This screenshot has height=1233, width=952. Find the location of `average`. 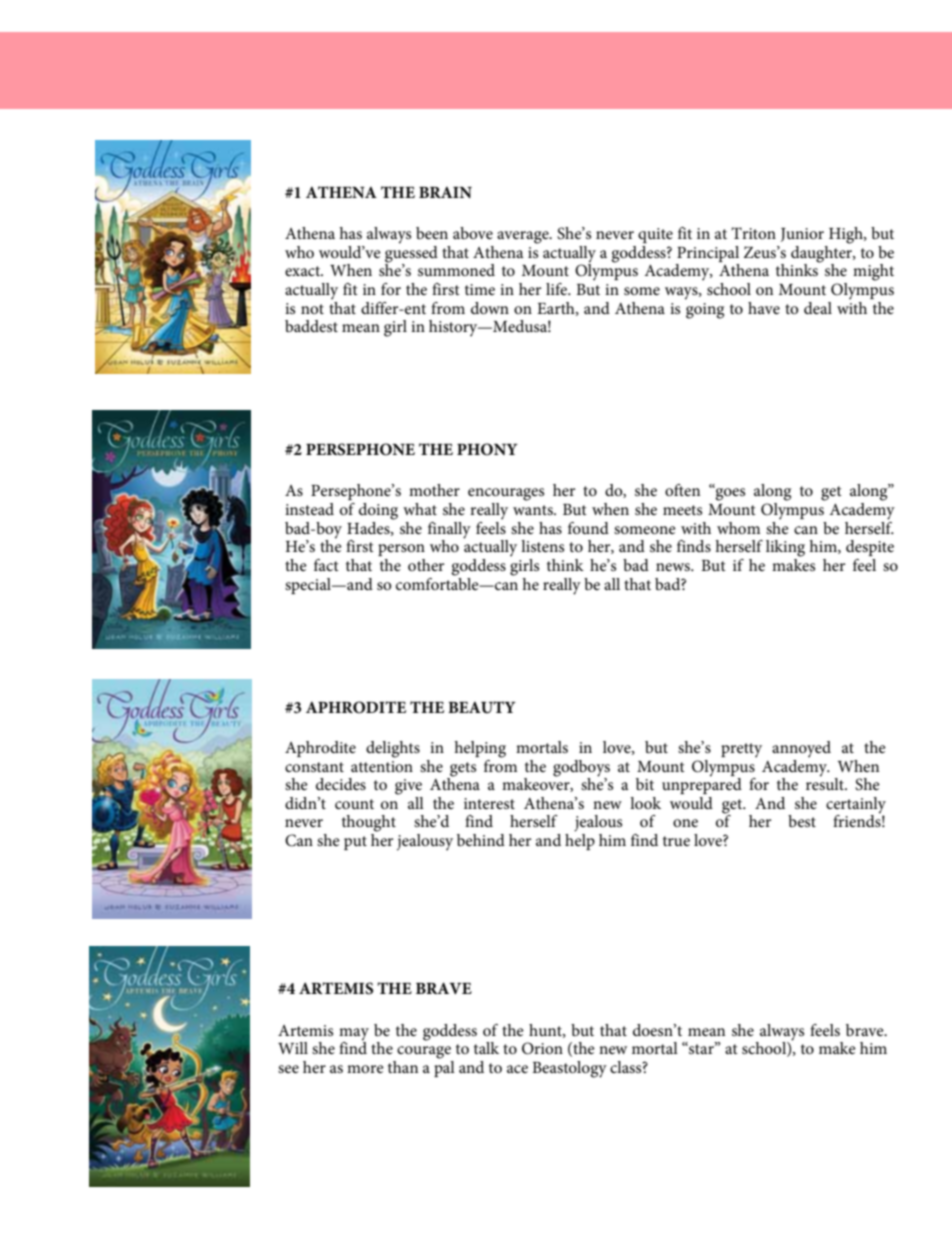

average is located at coordinates (524, 237).
